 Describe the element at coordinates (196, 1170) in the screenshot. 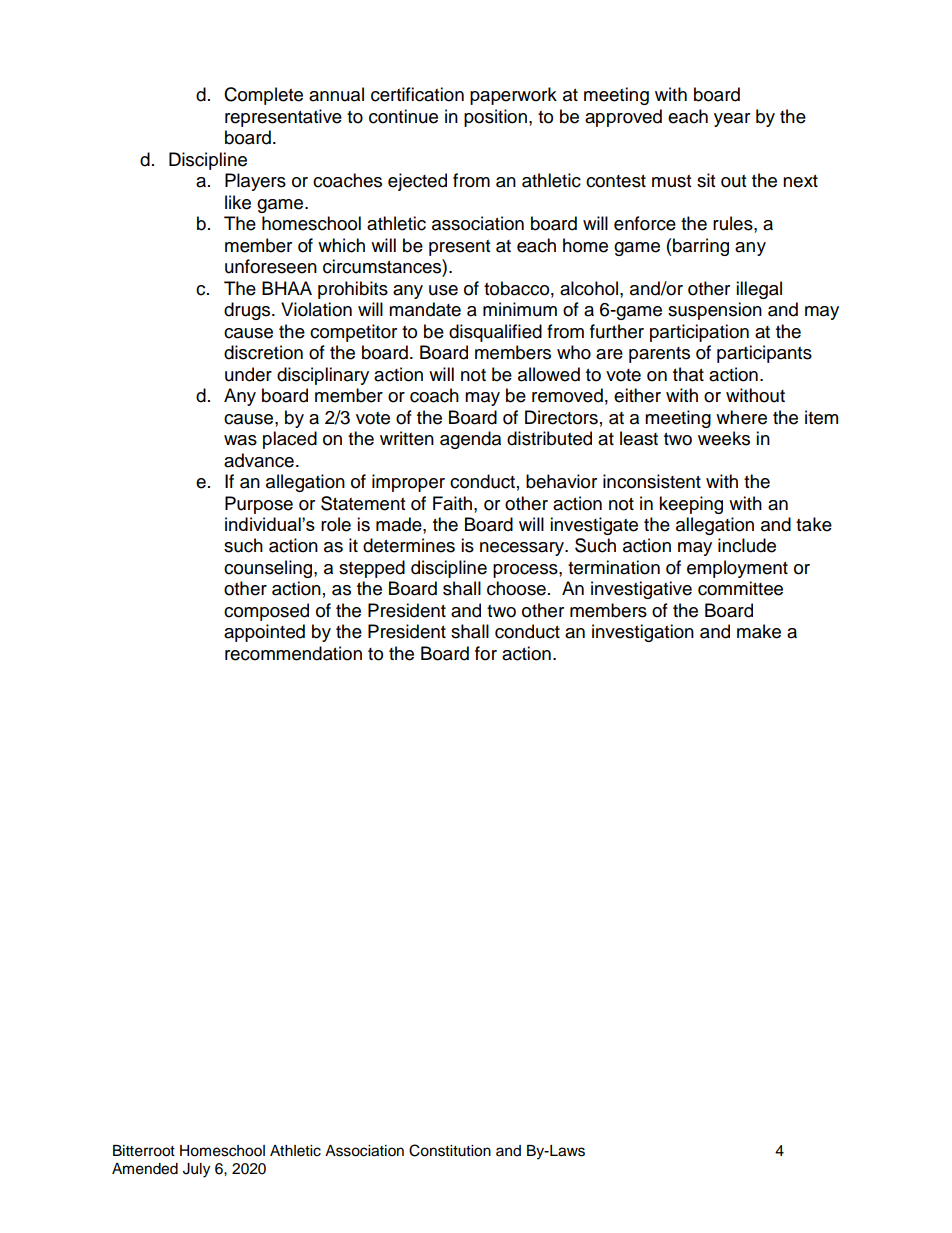

I see `July` at that location.
